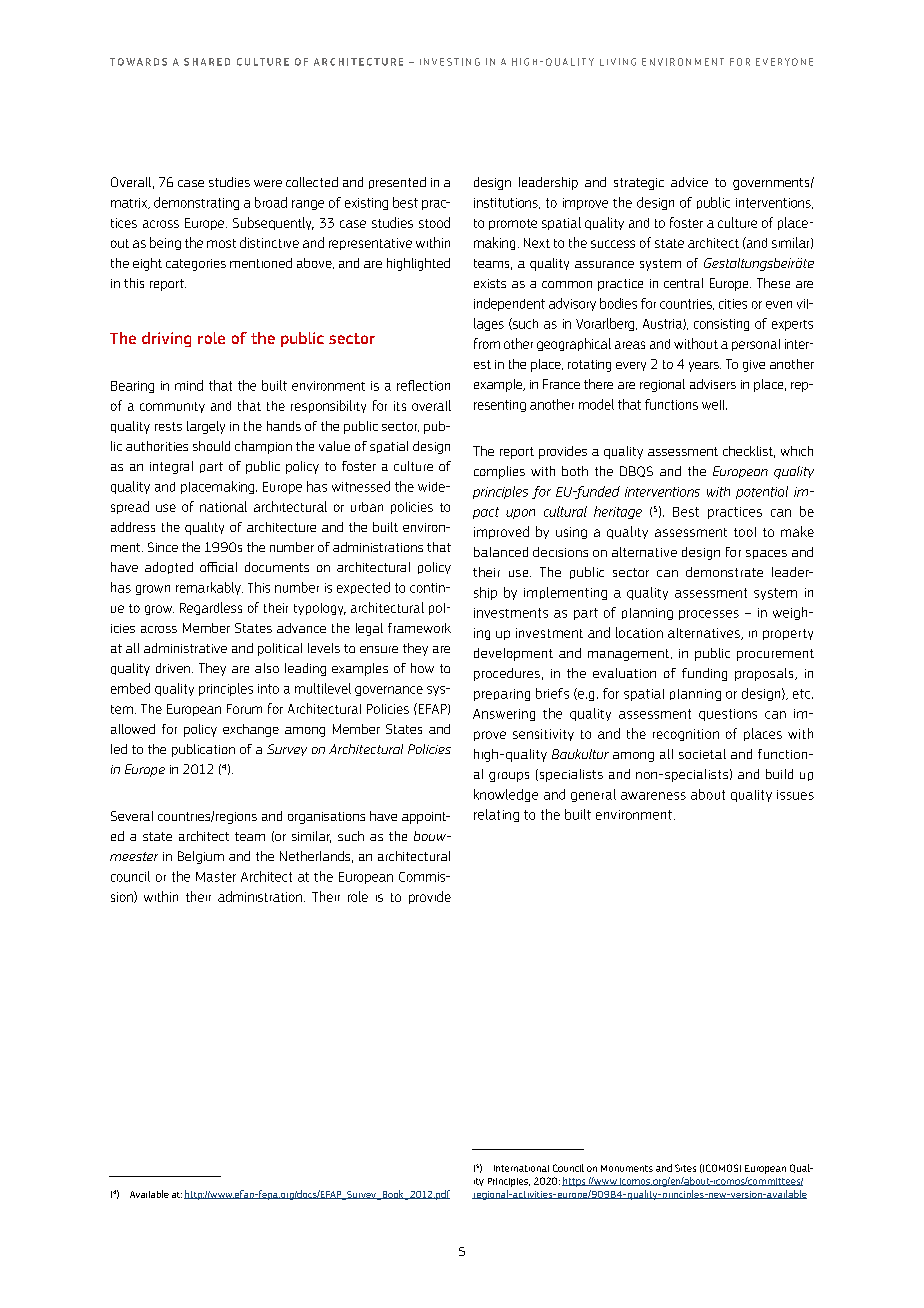 This image has width=924, height=1308. What do you see at coordinates (434, 222) in the image?
I see `stood` at bounding box center [434, 222].
